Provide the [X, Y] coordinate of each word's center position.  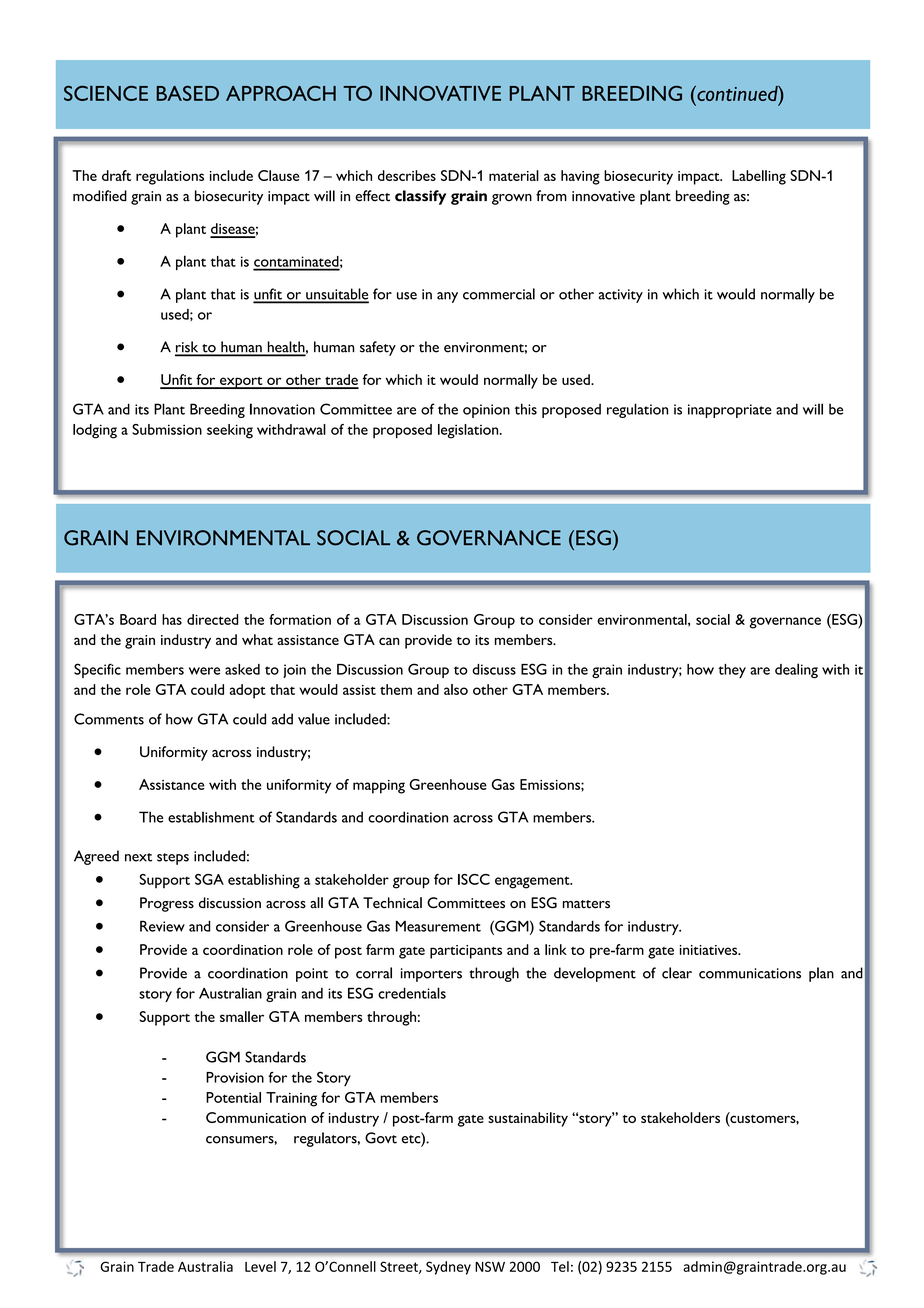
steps [173, 859]
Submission [167, 429]
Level [260, 1266]
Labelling [759, 177]
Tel [560, 1266]
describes [407, 175]
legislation [469, 431]
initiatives [710, 950]
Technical [392, 903]
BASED [187, 93]
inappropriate [730, 411]
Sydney [448, 1268]
